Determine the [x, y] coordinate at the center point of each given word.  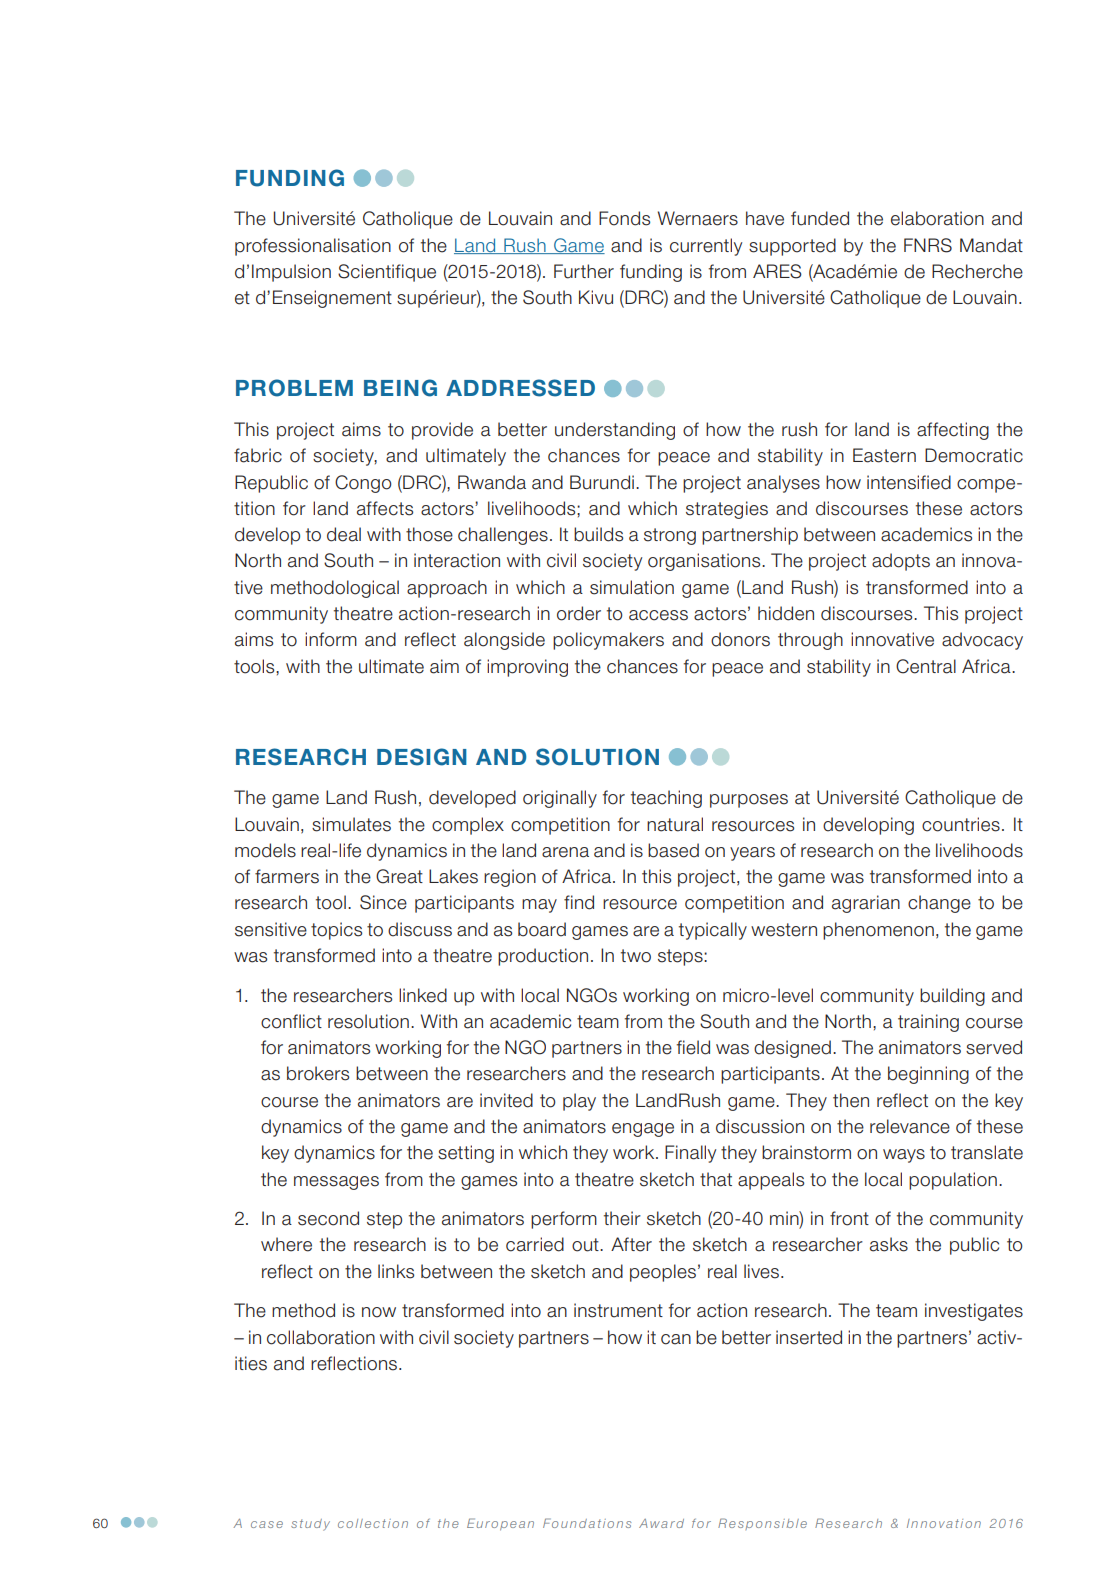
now [379, 1312]
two [636, 956]
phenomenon [878, 931]
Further [584, 271]
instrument [618, 1310]
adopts [901, 562]
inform [331, 639]
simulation [632, 587]
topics [336, 931]
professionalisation [313, 247]
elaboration [937, 218]
